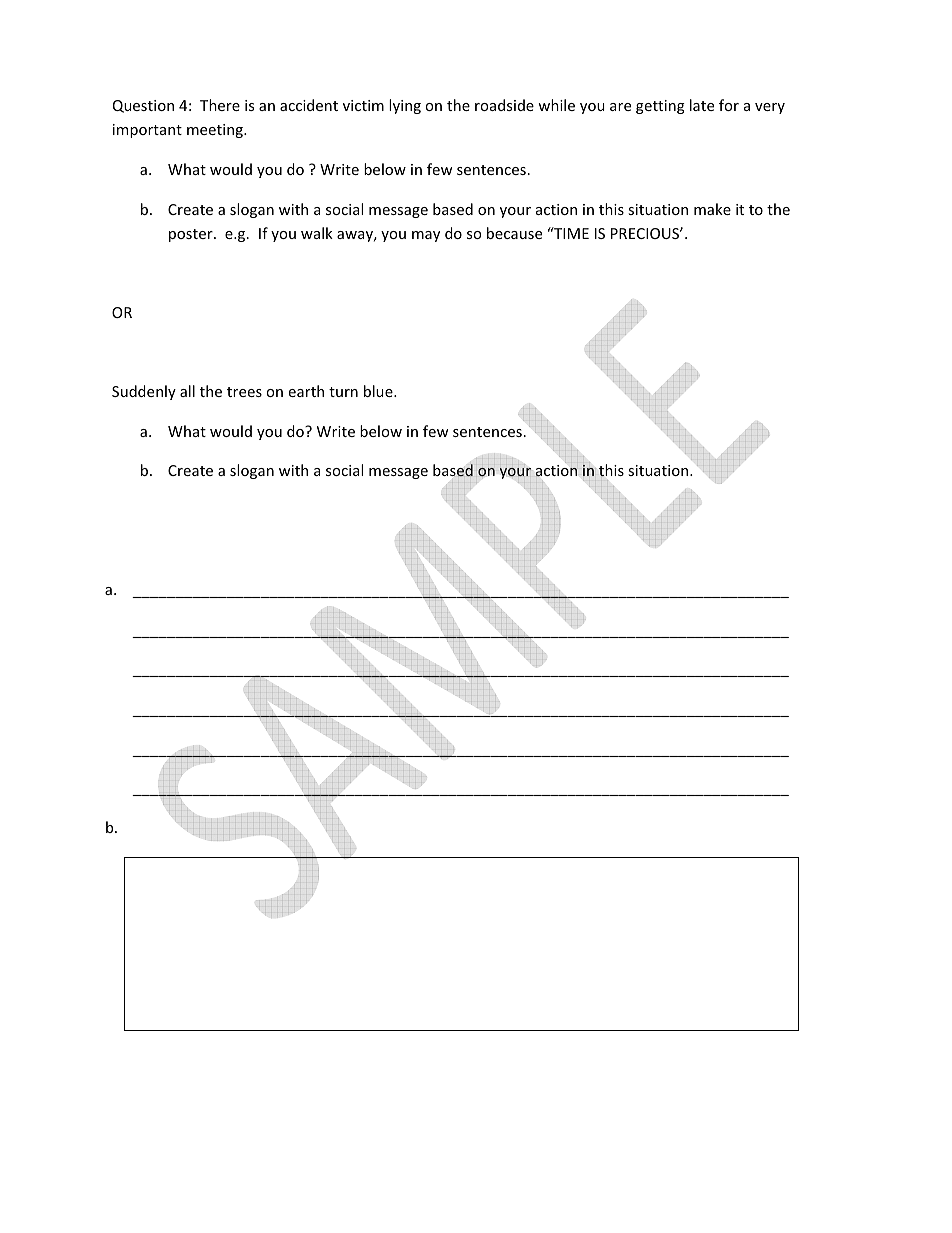 The image size is (952, 1233). I want to click on lying, so click(405, 106).
